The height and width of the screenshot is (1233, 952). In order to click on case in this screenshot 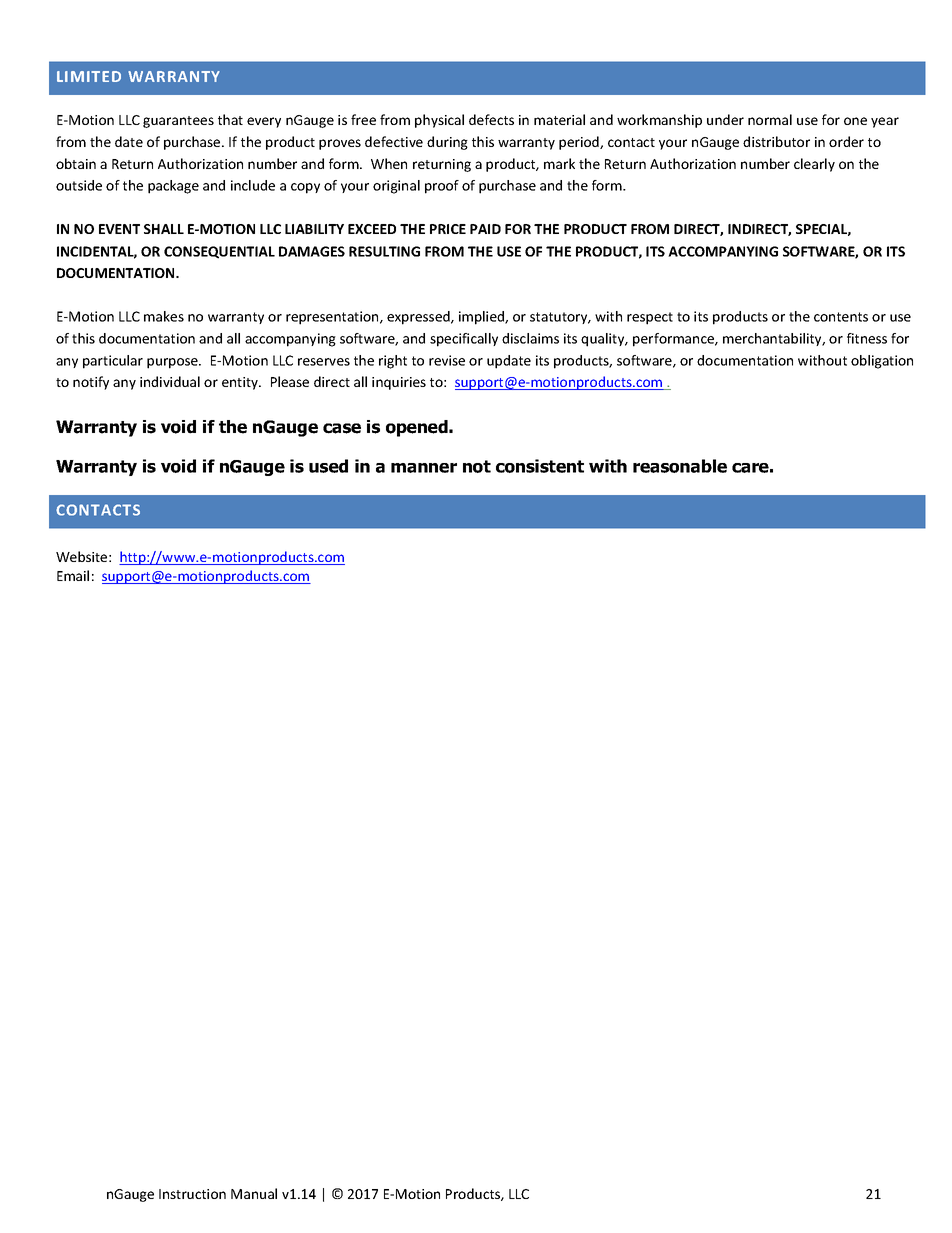, I will do `click(342, 428)`.
